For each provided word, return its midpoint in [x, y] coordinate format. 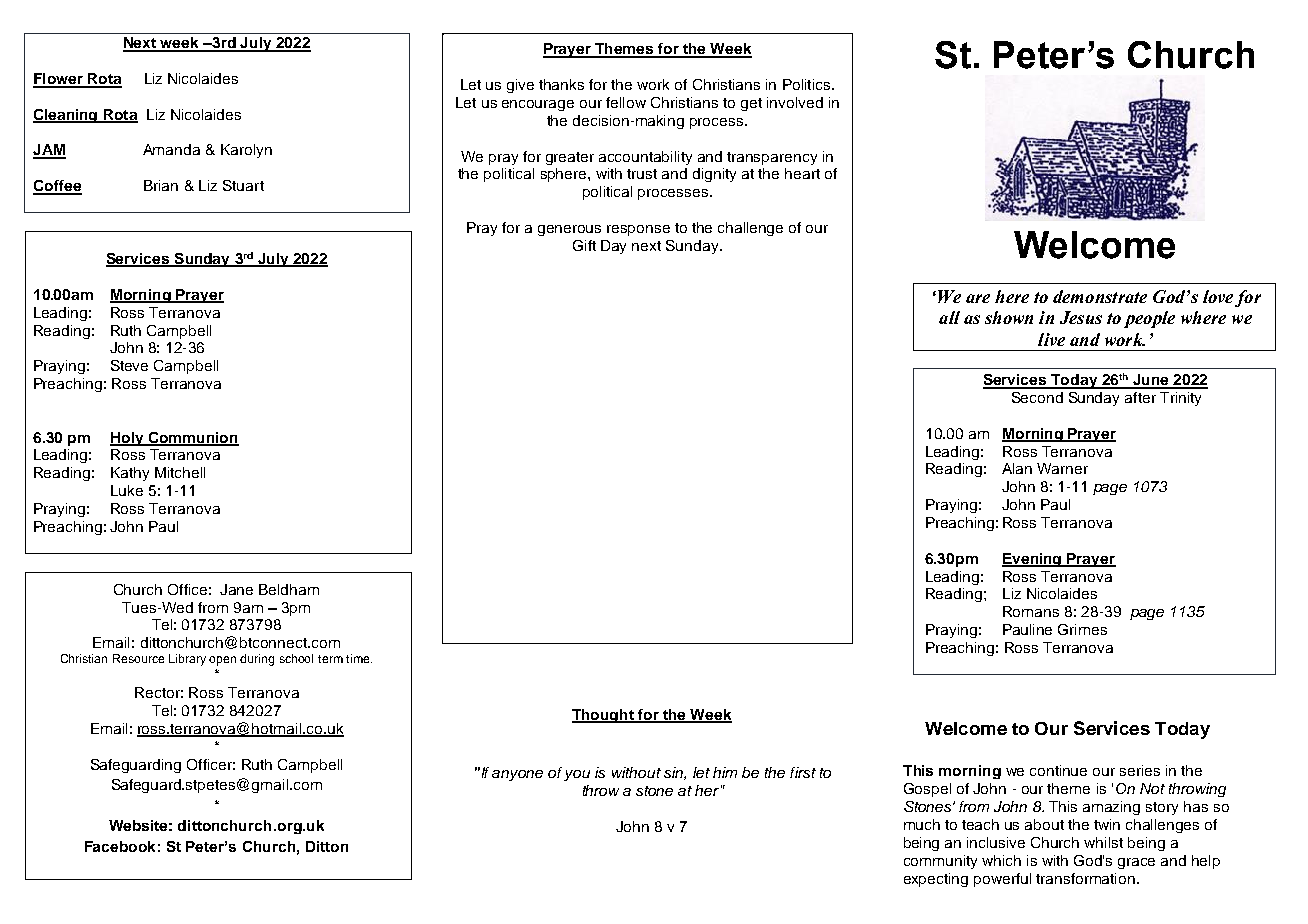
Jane [236, 589]
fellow [626, 102]
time [359, 658]
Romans [1031, 611]
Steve [129, 365]
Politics [808, 84]
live [1051, 339]
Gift [584, 245]
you [577, 775]
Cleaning [66, 116]
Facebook [120, 846]
